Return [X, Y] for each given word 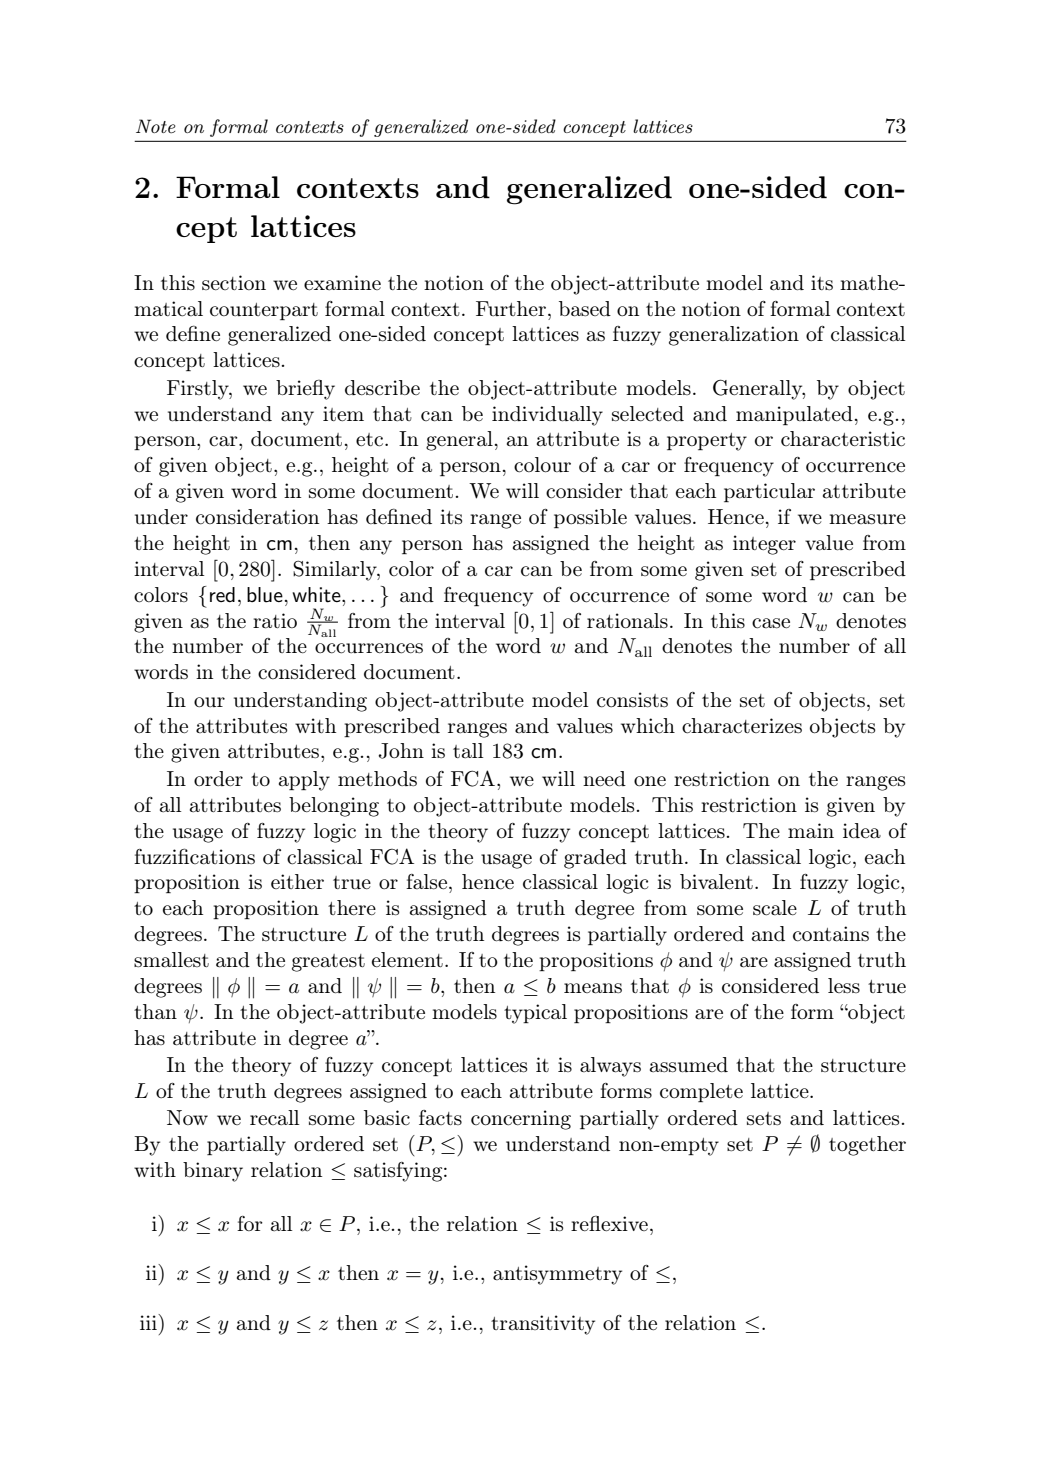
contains [831, 934]
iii [149, 1322]
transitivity [543, 1325]
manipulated [794, 415]
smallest [171, 959]
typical [535, 1014]
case [771, 623]
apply [304, 781]
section [234, 282]
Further [511, 308]
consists [632, 700]
